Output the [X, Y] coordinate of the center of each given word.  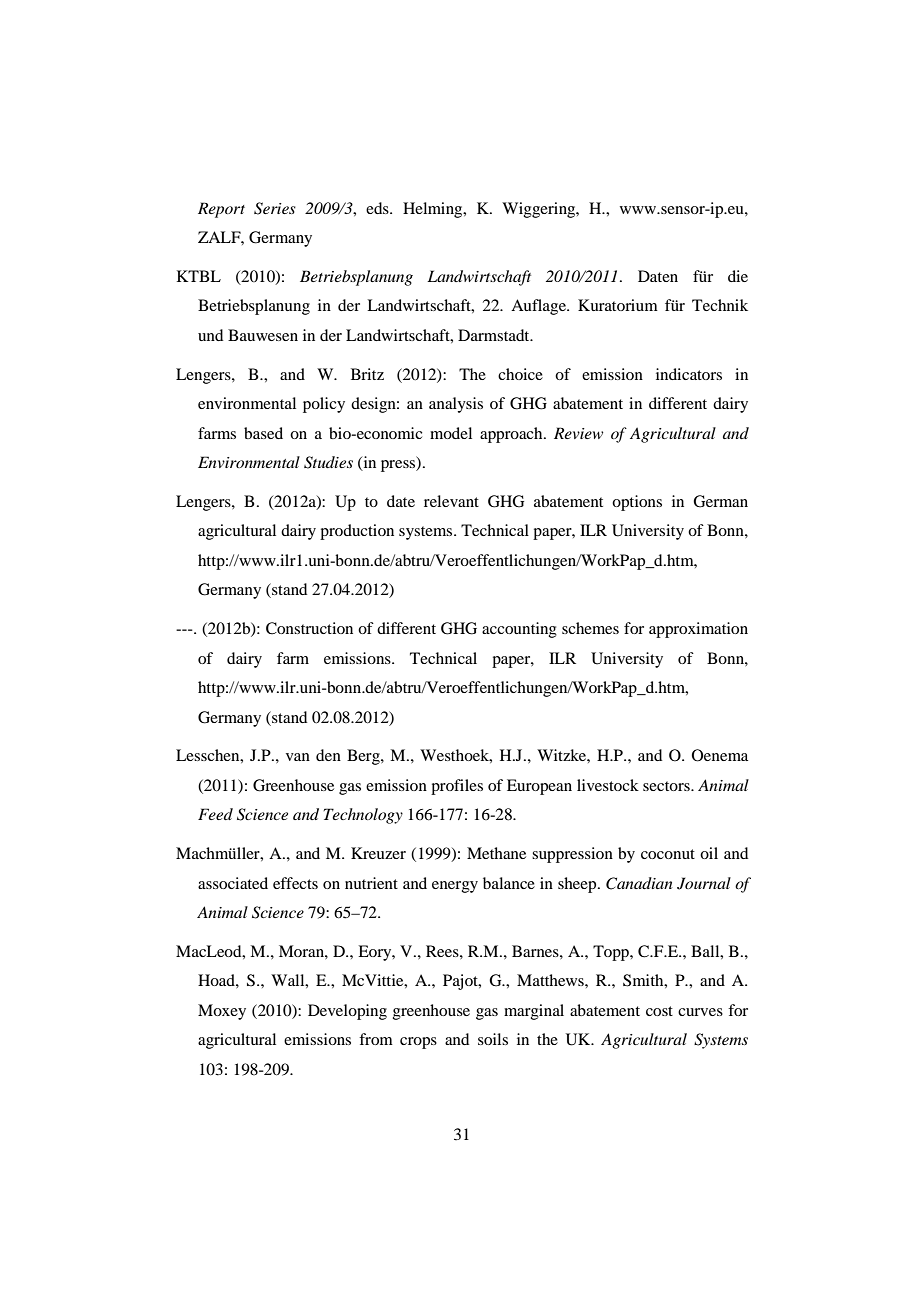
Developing [347, 1012]
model [451, 433]
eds [378, 208]
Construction [309, 628]
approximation [698, 630]
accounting [519, 630]
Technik [720, 305]
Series [275, 208]
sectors [667, 786]
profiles [457, 787]
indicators [689, 374]
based [263, 433]
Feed [215, 814]
